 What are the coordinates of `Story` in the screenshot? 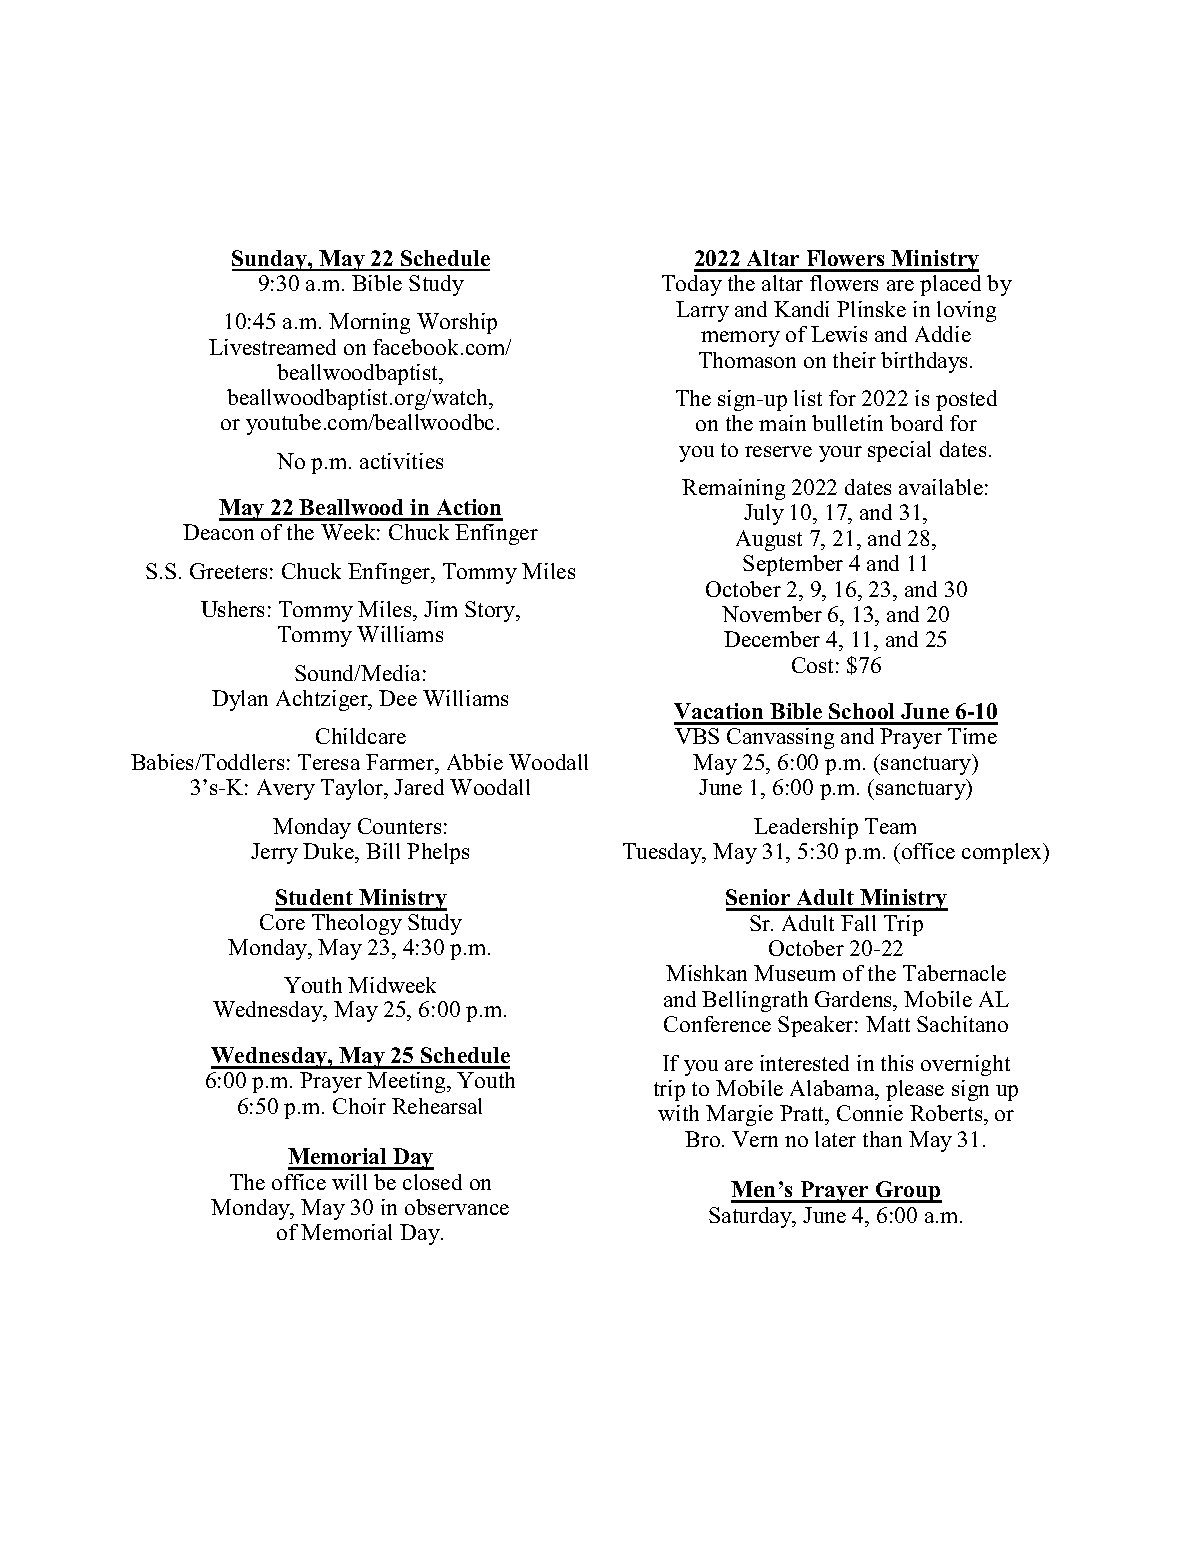 It's located at (491, 611).
